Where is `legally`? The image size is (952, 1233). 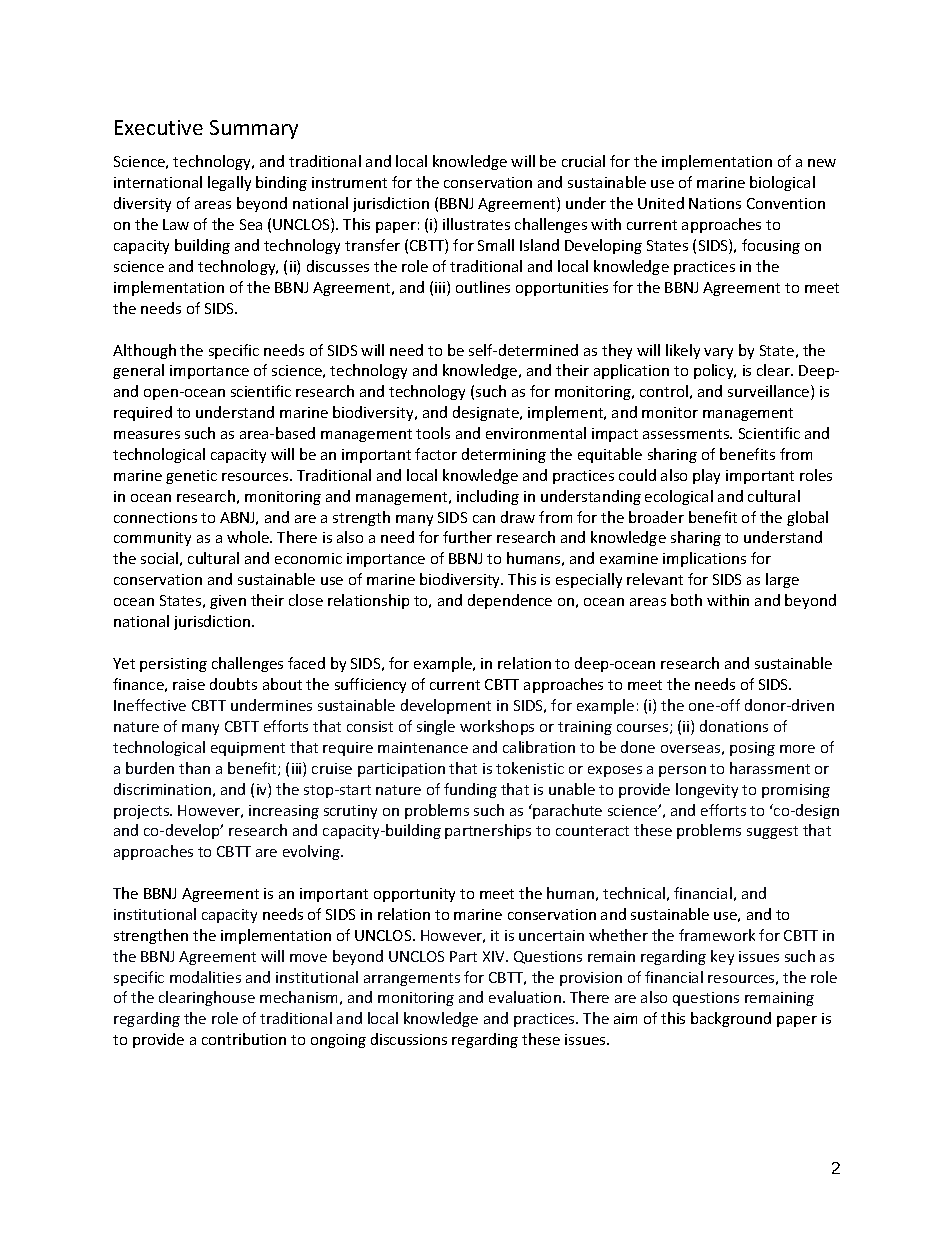
legally is located at coordinates (229, 183).
